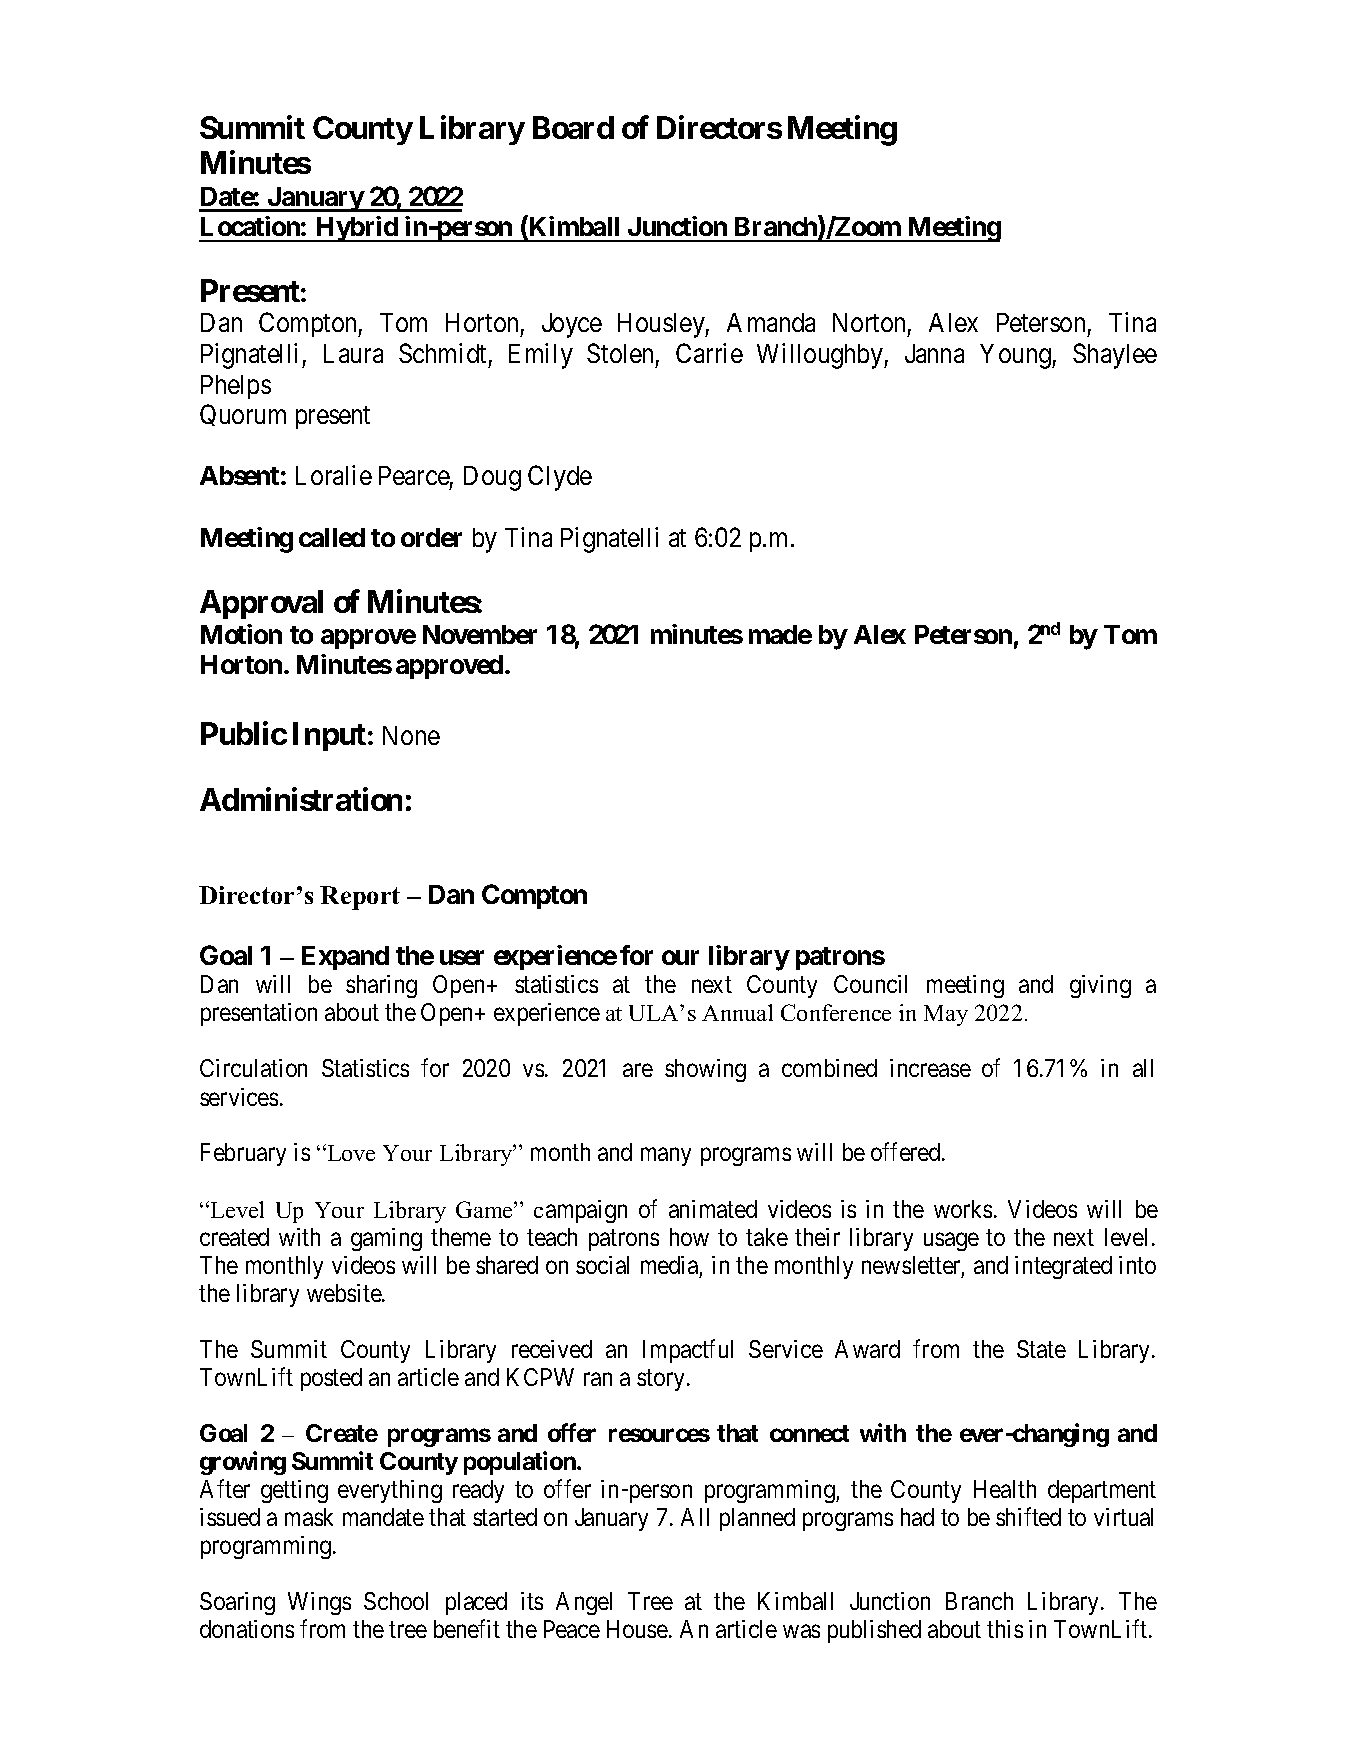  Describe the element at coordinates (560, 478) in the screenshot. I see `Clyde` at that location.
